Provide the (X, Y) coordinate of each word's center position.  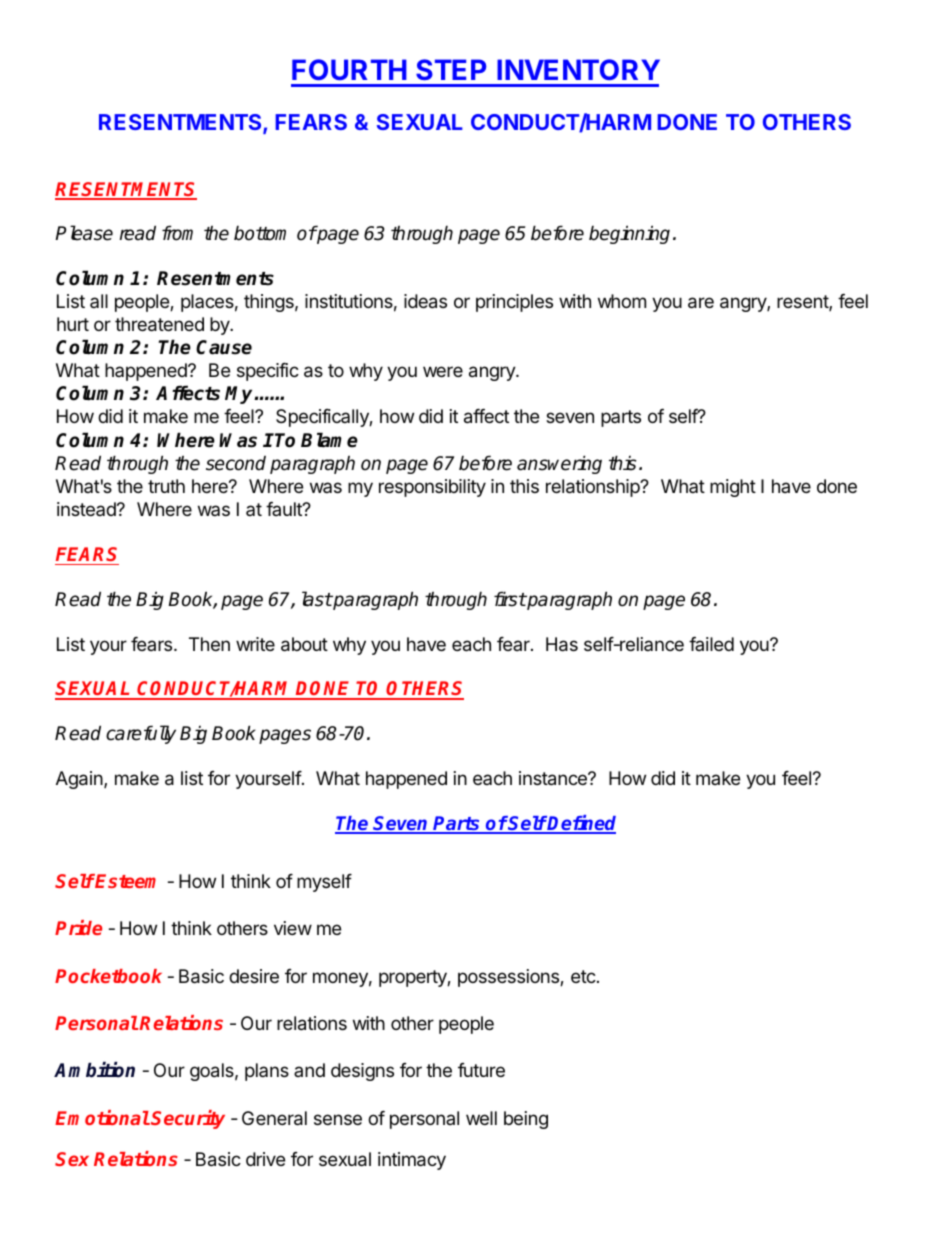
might (733, 488)
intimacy (412, 1161)
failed (711, 644)
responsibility (432, 488)
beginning (629, 234)
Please (84, 233)
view (293, 928)
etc (584, 976)
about (304, 644)
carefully (141, 734)
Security (188, 1119)
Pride (78, 927)
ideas (425, 301)
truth (166, 486)
